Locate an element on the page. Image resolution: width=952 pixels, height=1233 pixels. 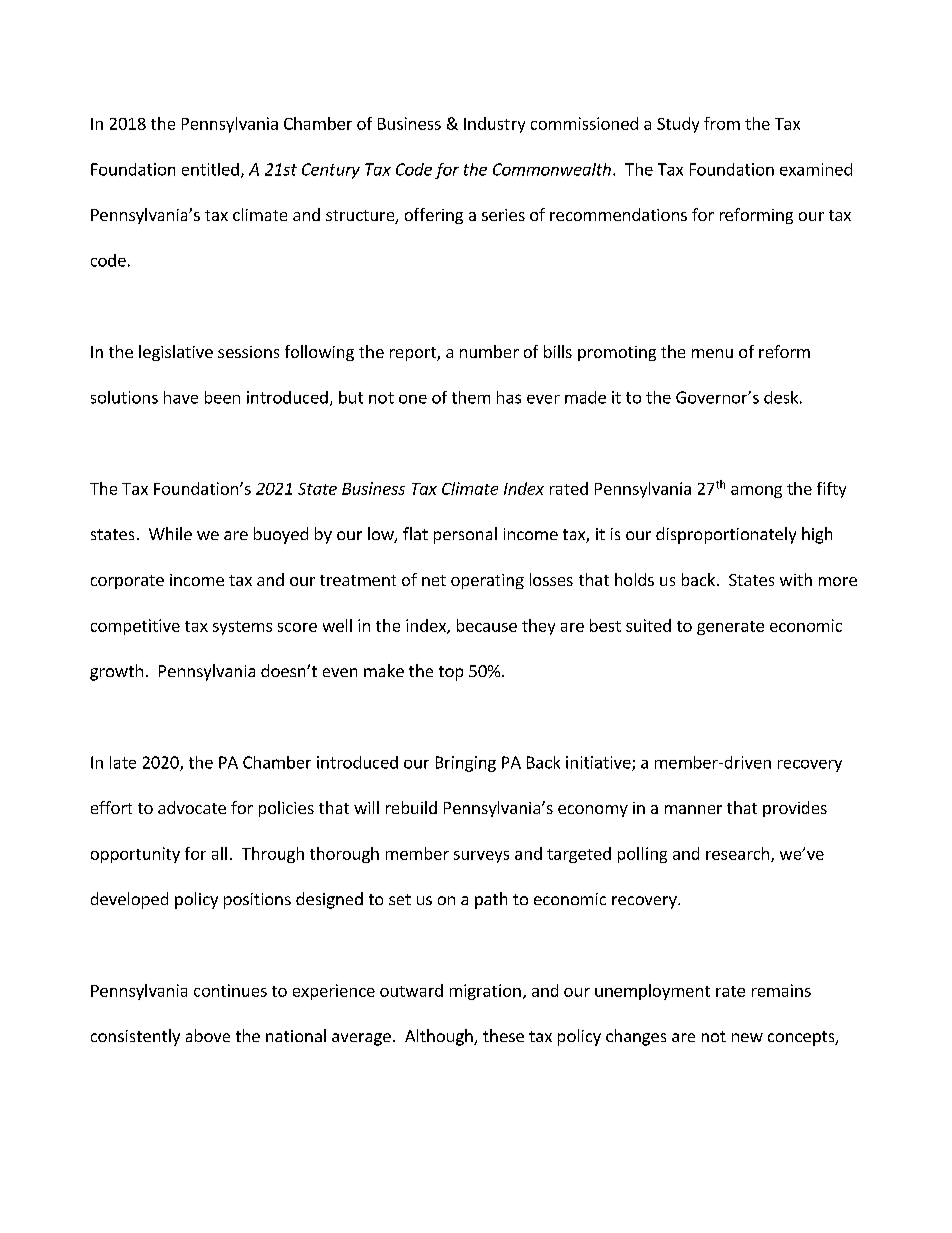
from is located at coordinates (722, 123).
